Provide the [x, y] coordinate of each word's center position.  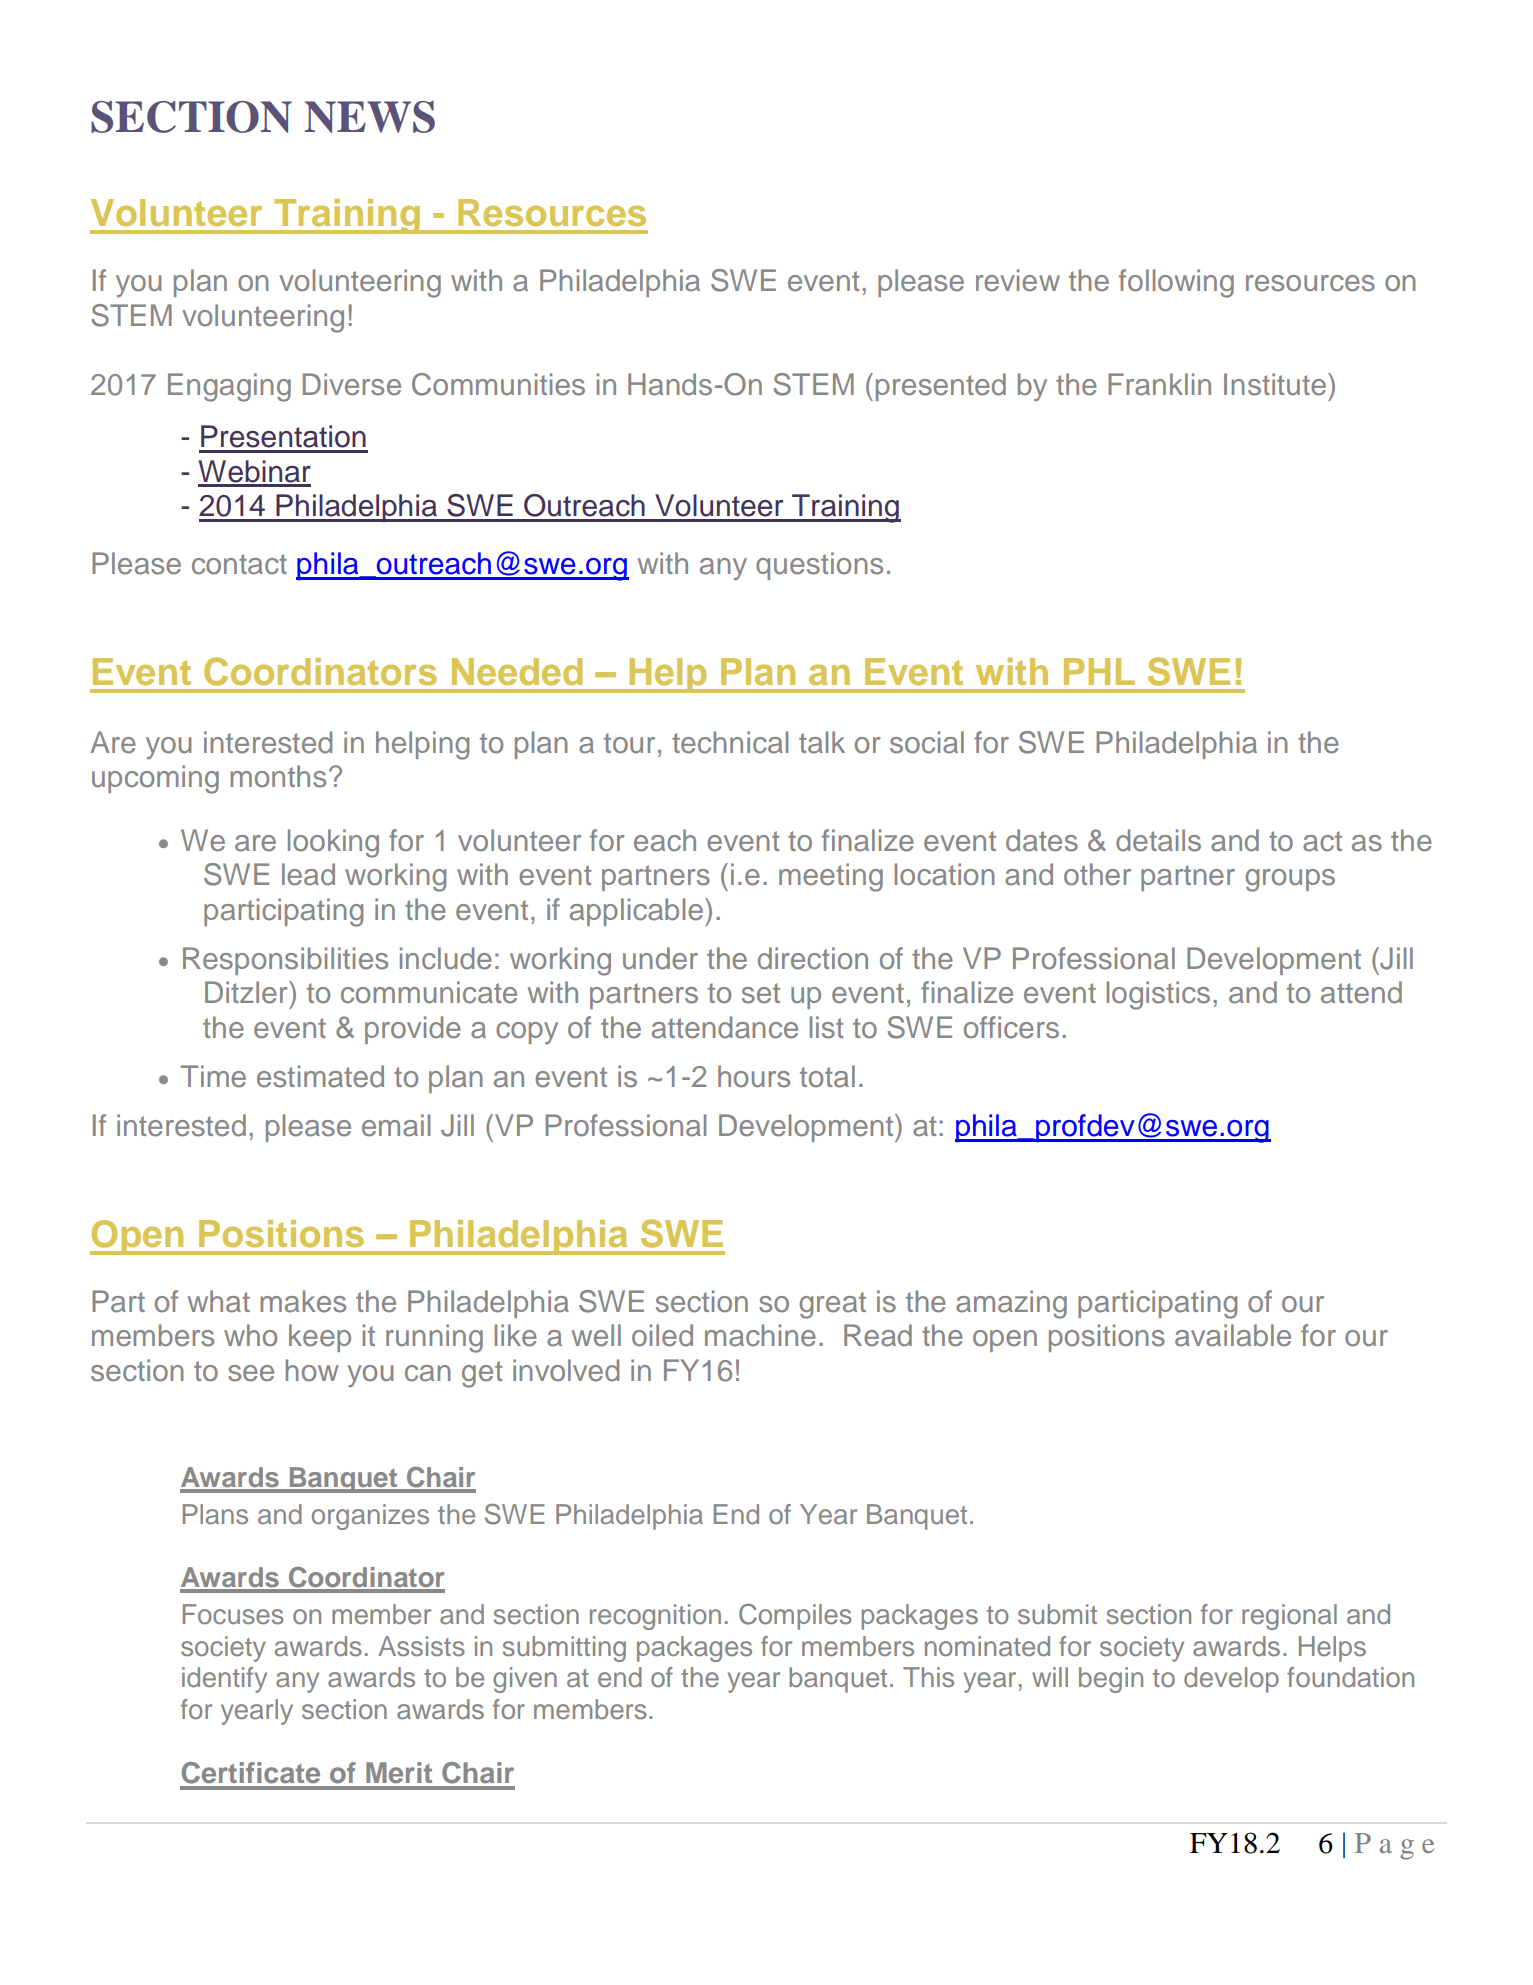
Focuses [233, 1614]
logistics [1158, 995]
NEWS [369, 117]
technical [730, 742]
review [1018, 280]
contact [239, 564]
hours [754, 1076]
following [1176, 283]
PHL [1099, 671]
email [396, 1125]
